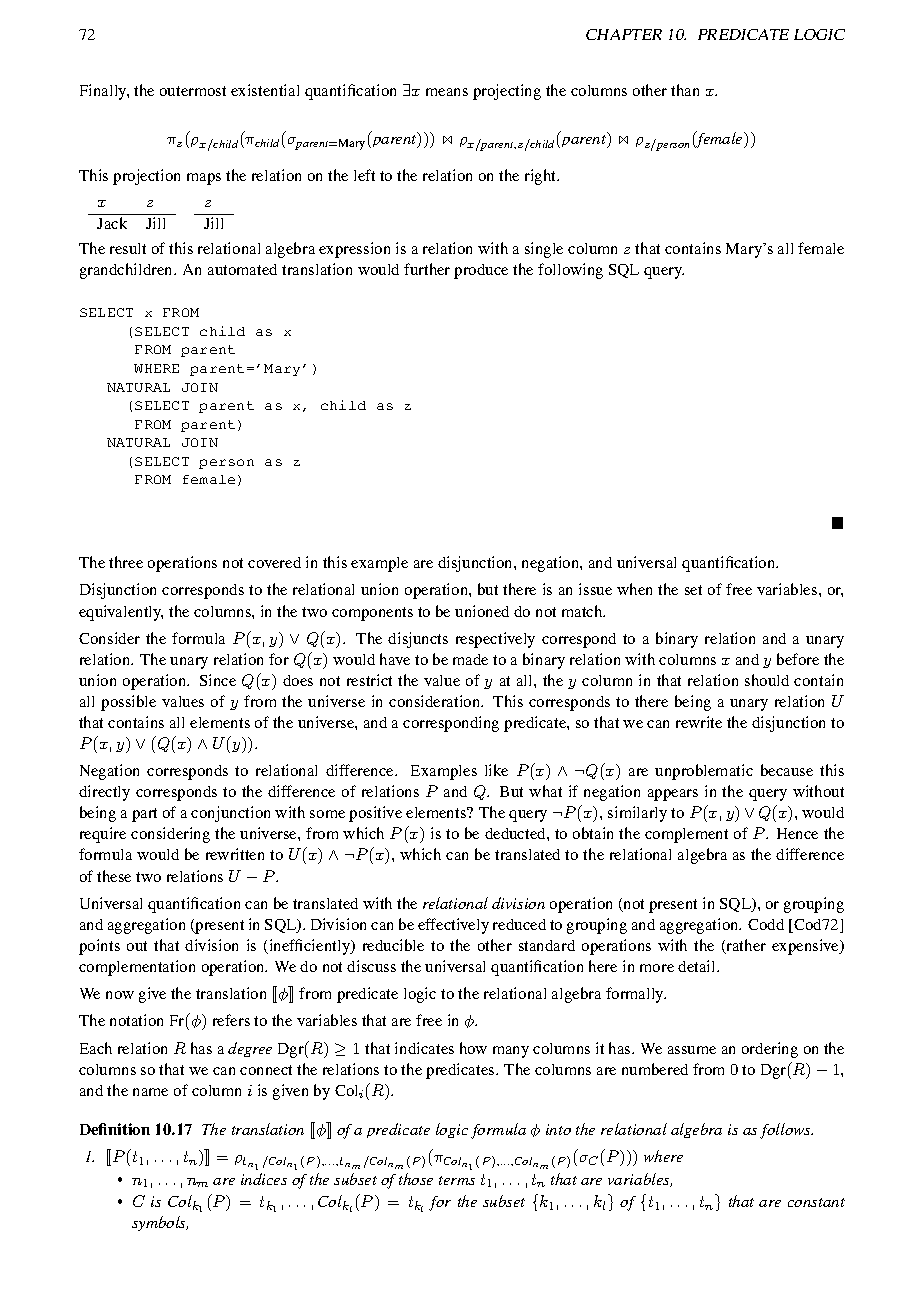 This screenshot has width=924, height=1308. I want to click on should, so click(767, 680).
